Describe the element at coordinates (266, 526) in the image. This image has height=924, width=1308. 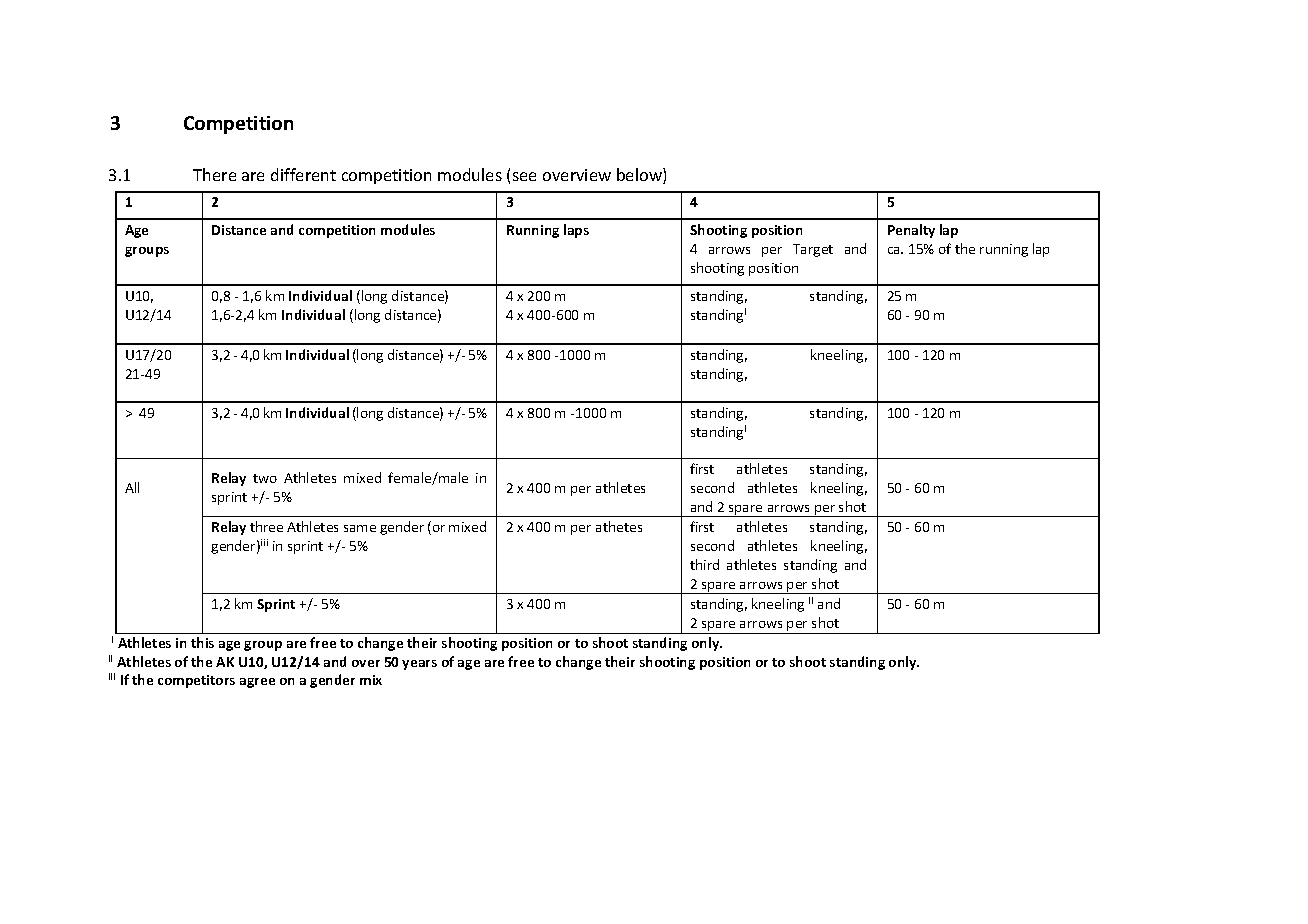
I see `three` at that location.
